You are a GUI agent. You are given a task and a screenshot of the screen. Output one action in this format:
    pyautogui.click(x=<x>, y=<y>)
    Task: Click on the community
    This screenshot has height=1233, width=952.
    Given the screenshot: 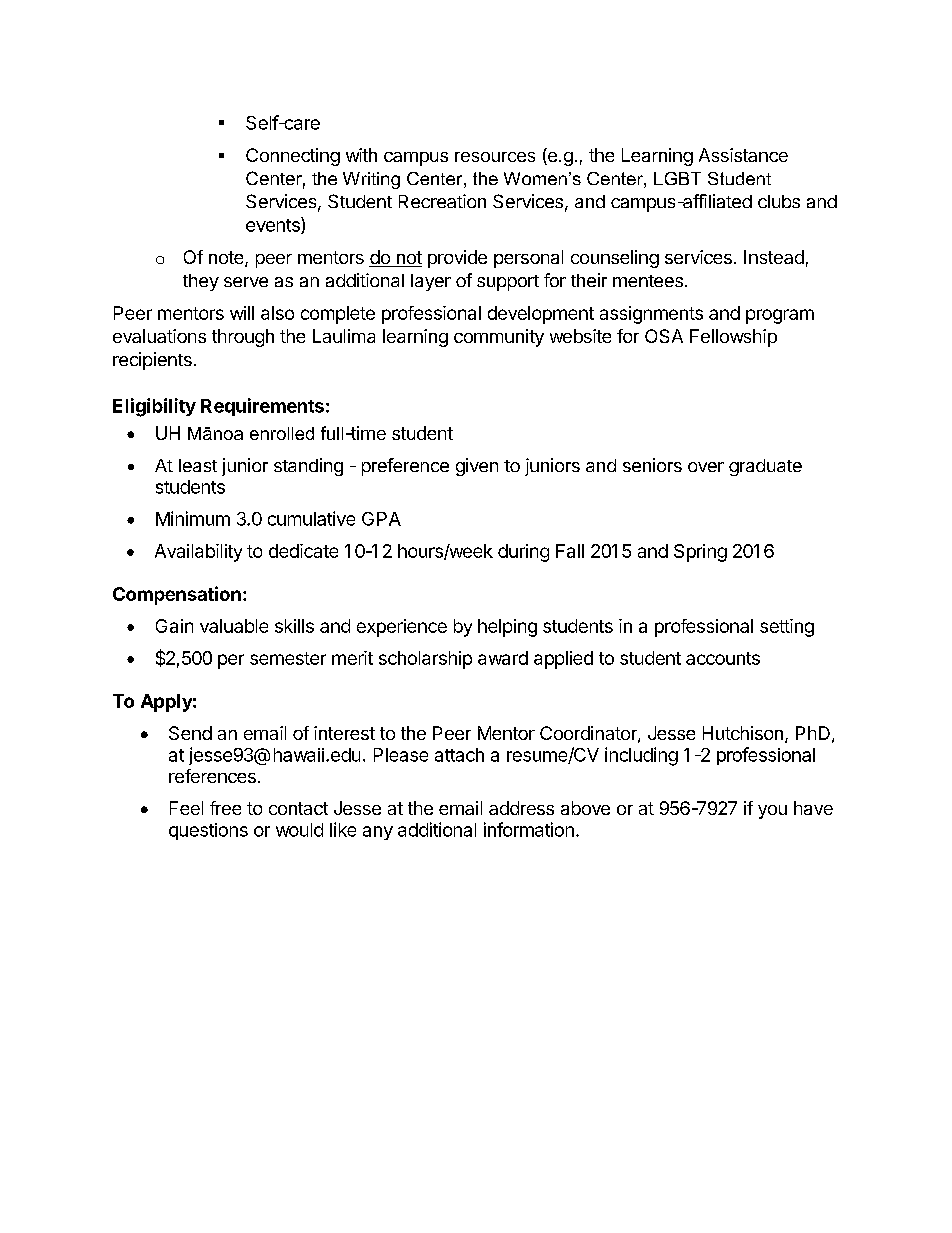 What is the action you would take?
    pyautogui.click(x=499, y=338)
